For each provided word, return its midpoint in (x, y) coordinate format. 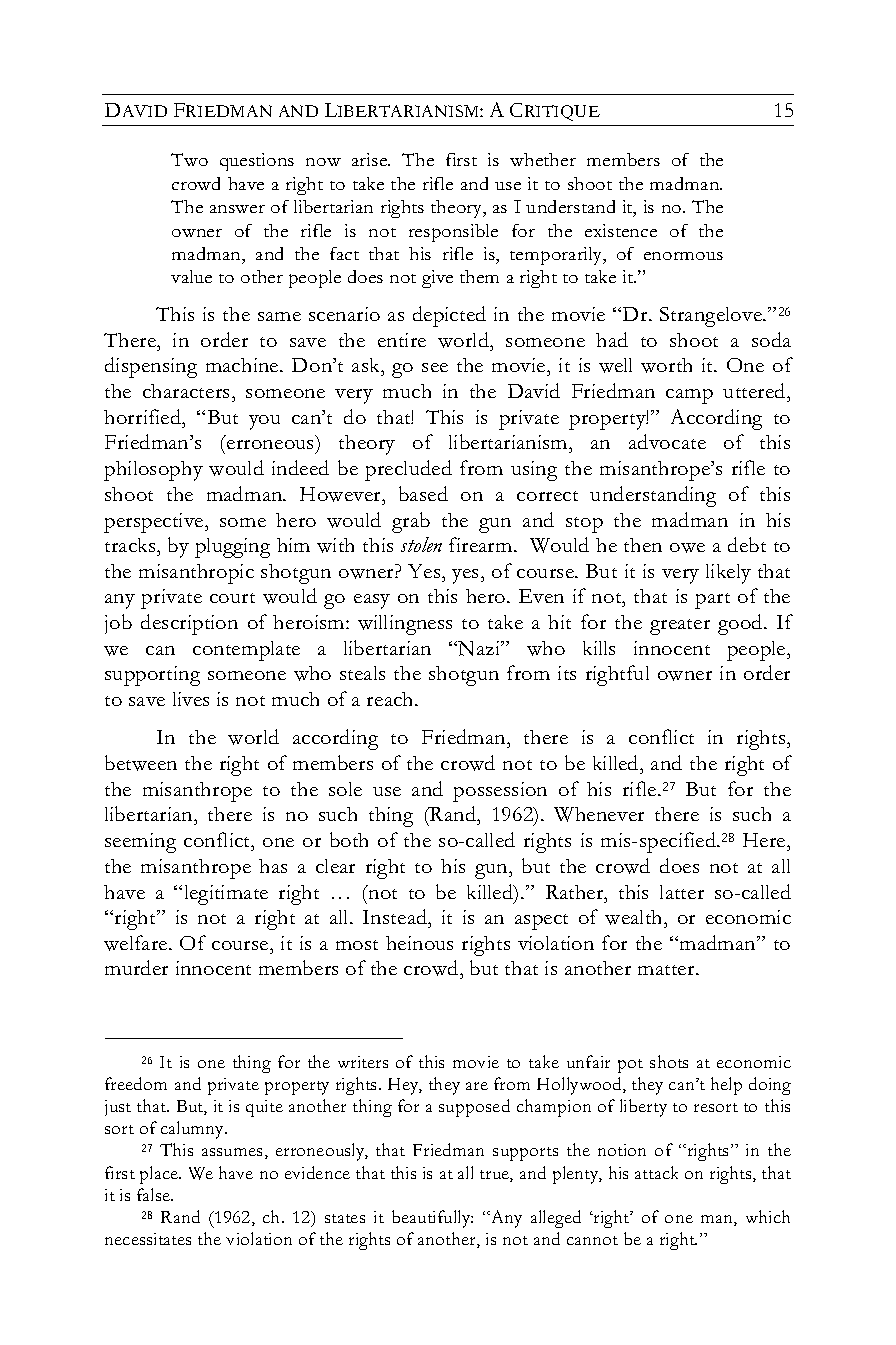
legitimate (226, 895)
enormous (683, 256)
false (155, 1194)
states (345, 1218)
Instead (396, 916)
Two (189, 159)
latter (682, 892)
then (643, 545)
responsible (453, 233)
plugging (232, 548)
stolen (421, 544)
